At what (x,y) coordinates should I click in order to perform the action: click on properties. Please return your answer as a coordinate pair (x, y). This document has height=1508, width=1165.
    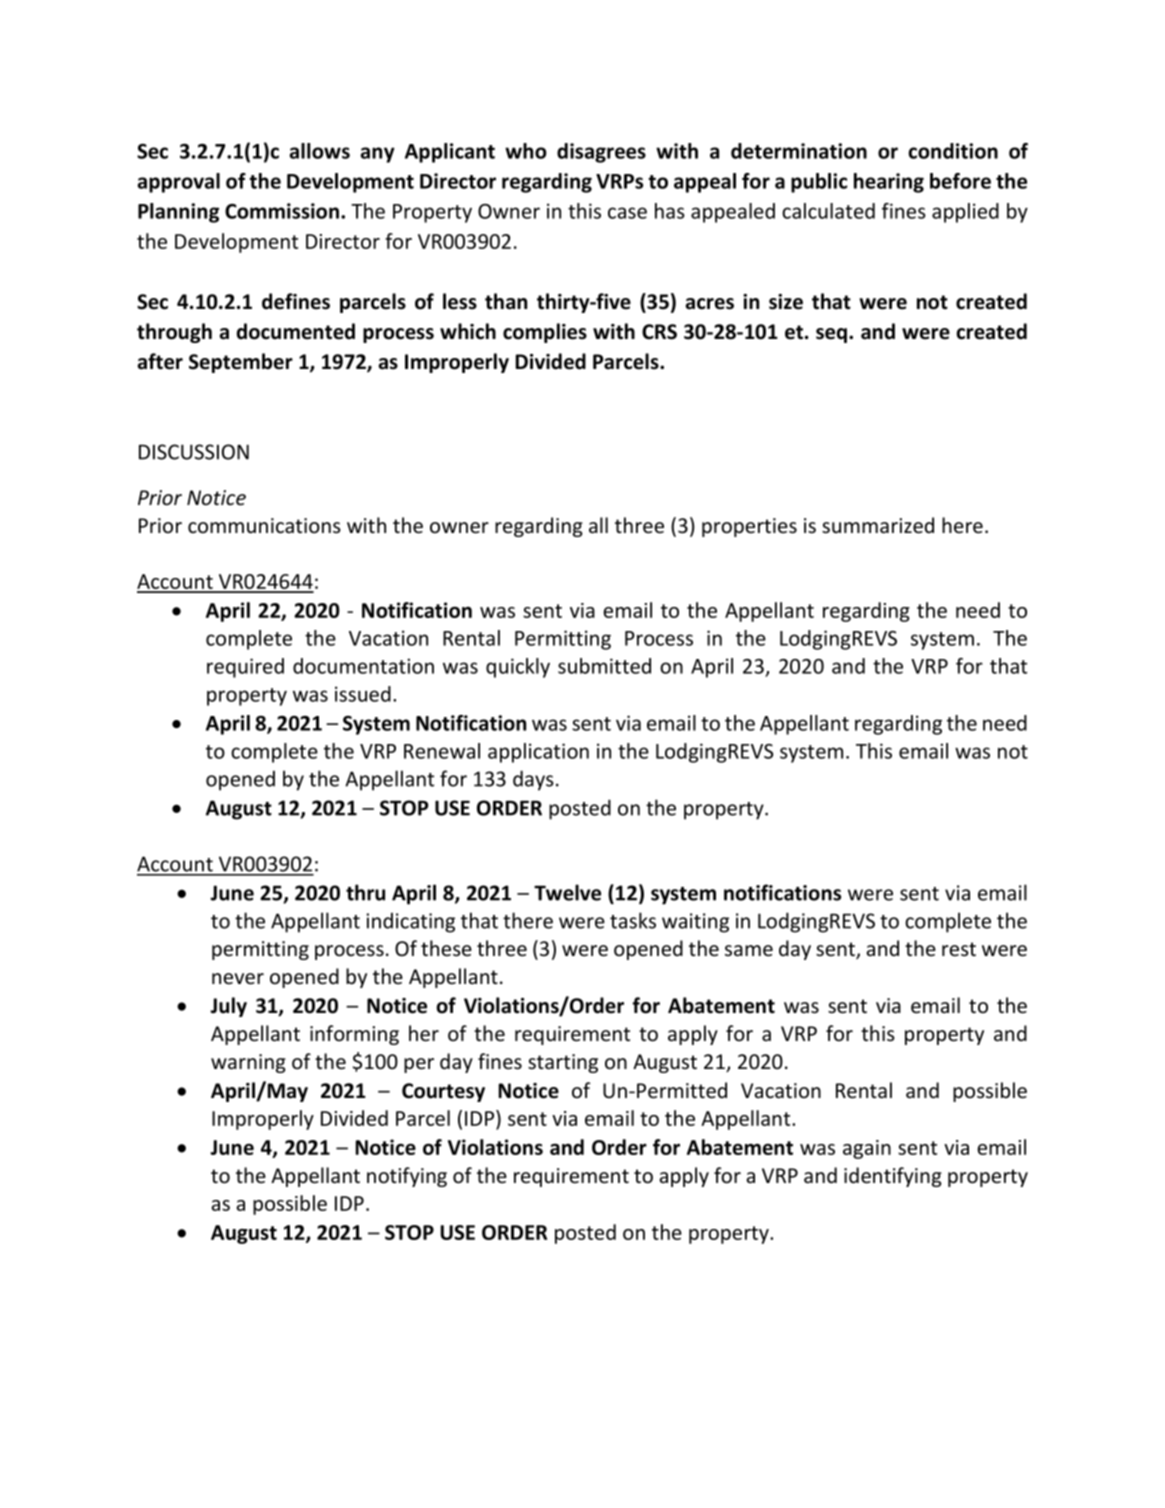
    Looking at the image, I should click on (749, 527).
